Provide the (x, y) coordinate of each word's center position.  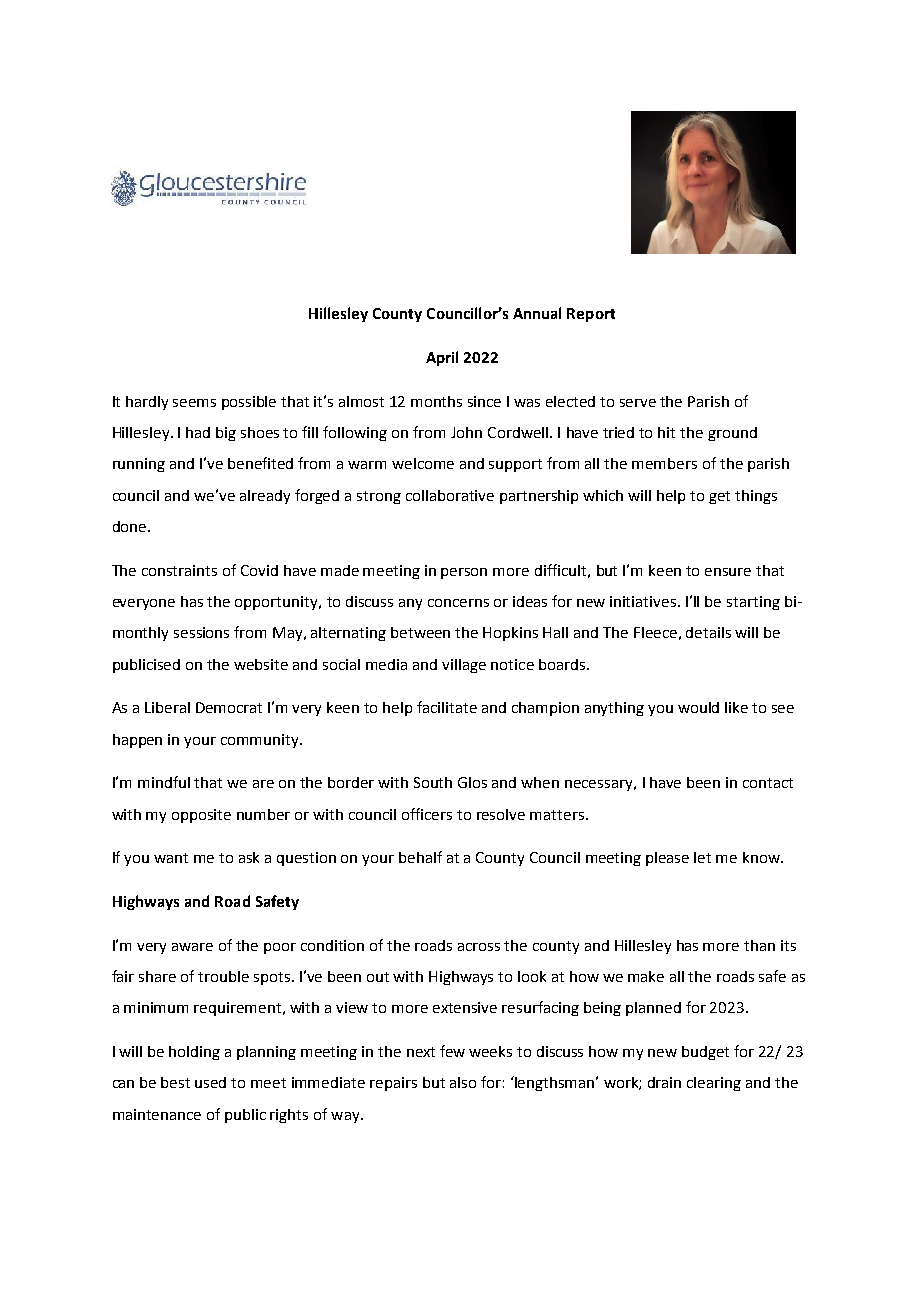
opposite (201, 816)
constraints (179, 570)
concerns (458, 603)
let (702, 857)
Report (591, 315)
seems (194, 403)
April (442, 358)
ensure (728, 572)
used (210, 1082)
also (463, 1082)
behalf (420, 857)
